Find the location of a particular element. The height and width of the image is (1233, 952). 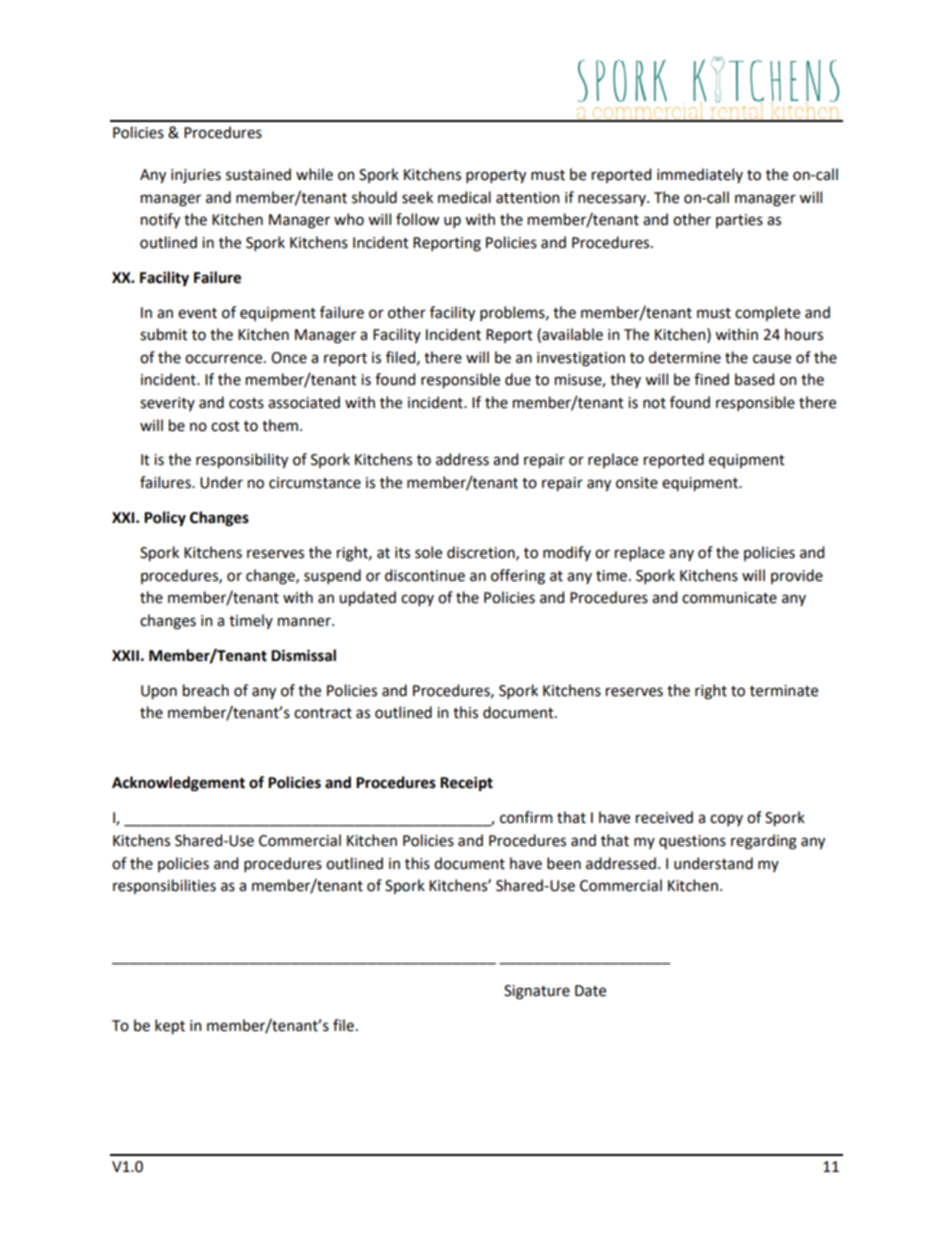

XXII is located at coordinates (125, 655).
